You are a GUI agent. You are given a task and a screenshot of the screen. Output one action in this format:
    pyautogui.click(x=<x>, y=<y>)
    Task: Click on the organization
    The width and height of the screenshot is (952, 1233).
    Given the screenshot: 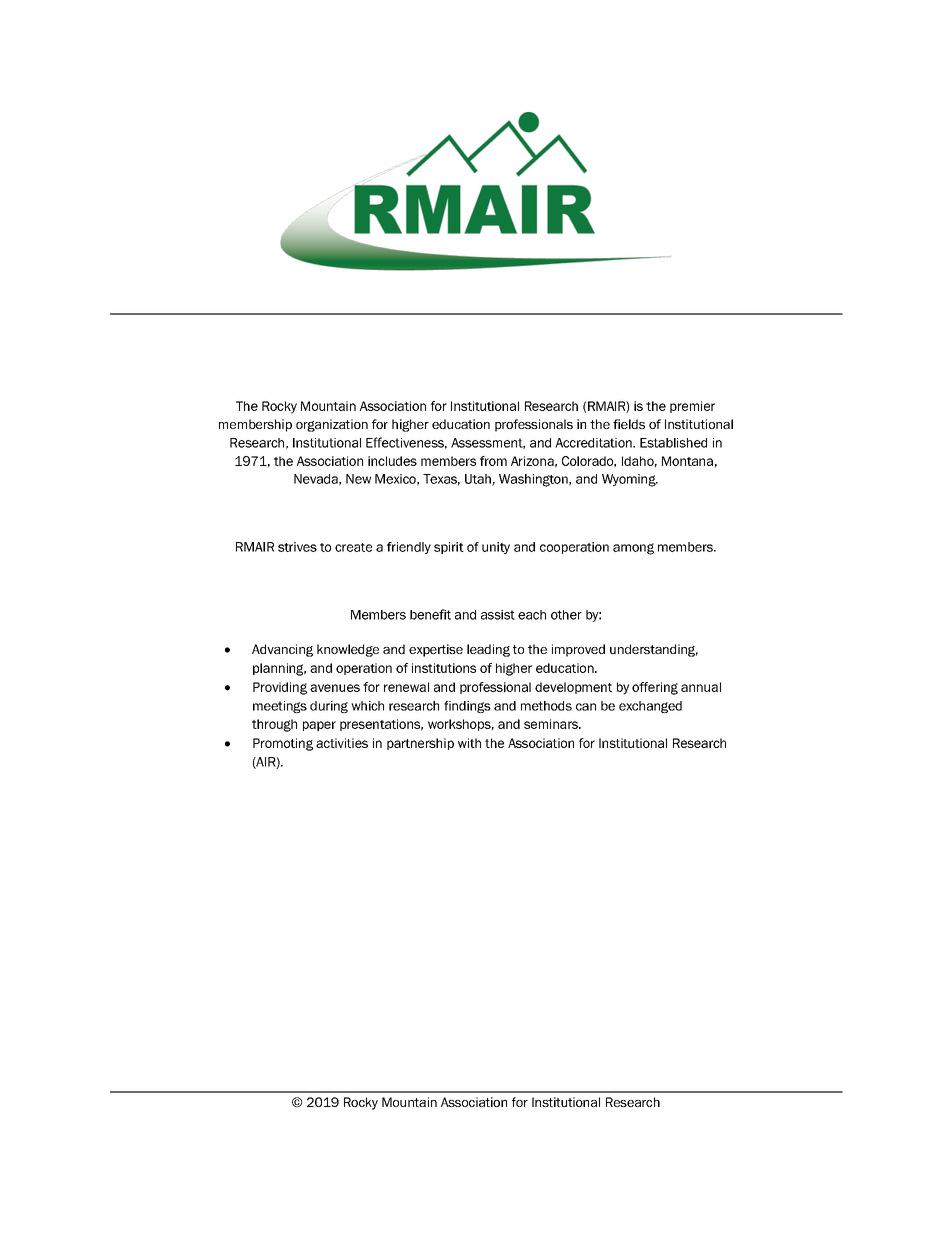 What is the action you would take?
    pyautogui.click(x=332, y=425)
